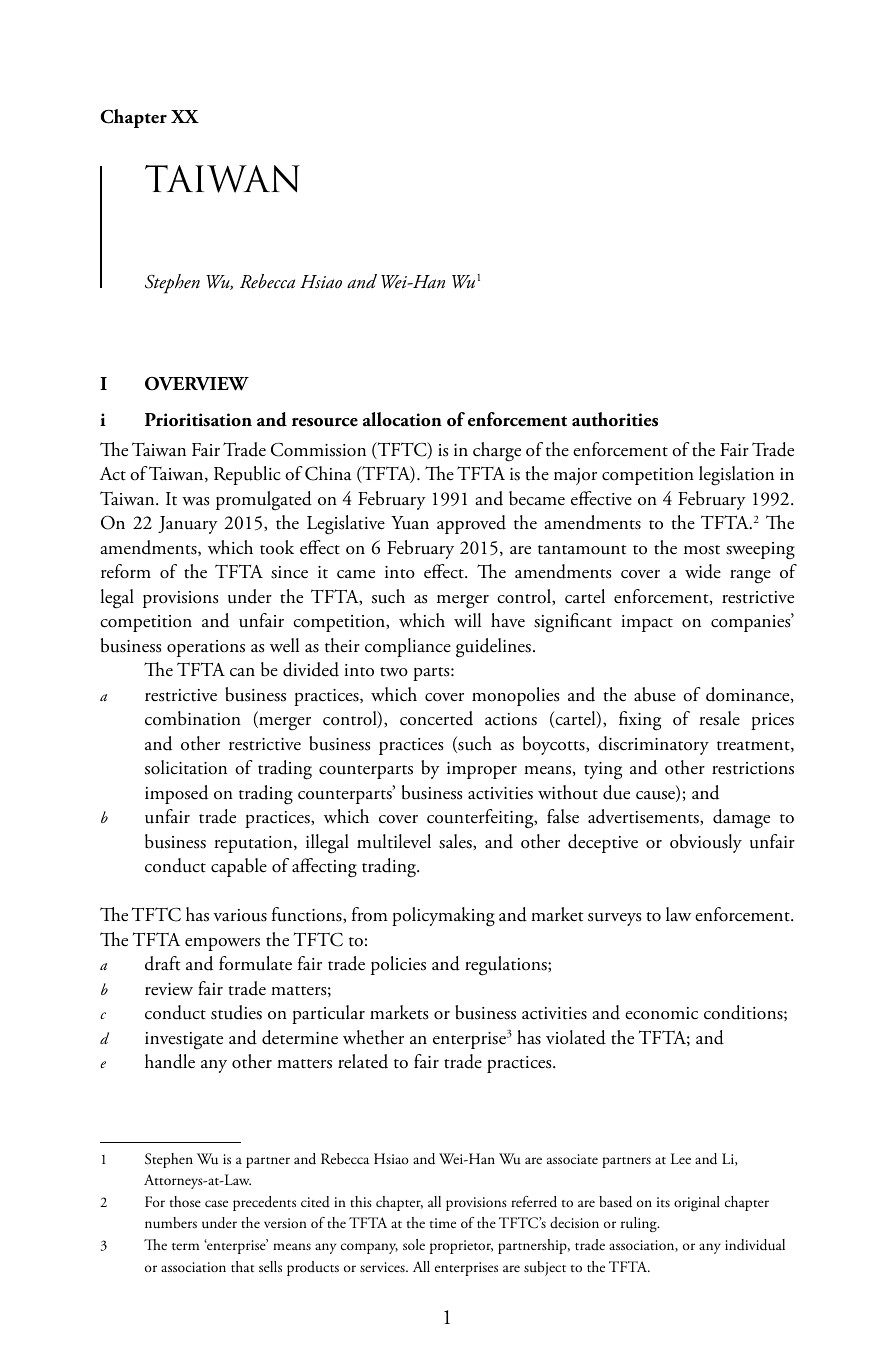  What do you see at coordinates (373, 1037) in the screenshot?
I see `whether` at bounding box center [373, 1037].
